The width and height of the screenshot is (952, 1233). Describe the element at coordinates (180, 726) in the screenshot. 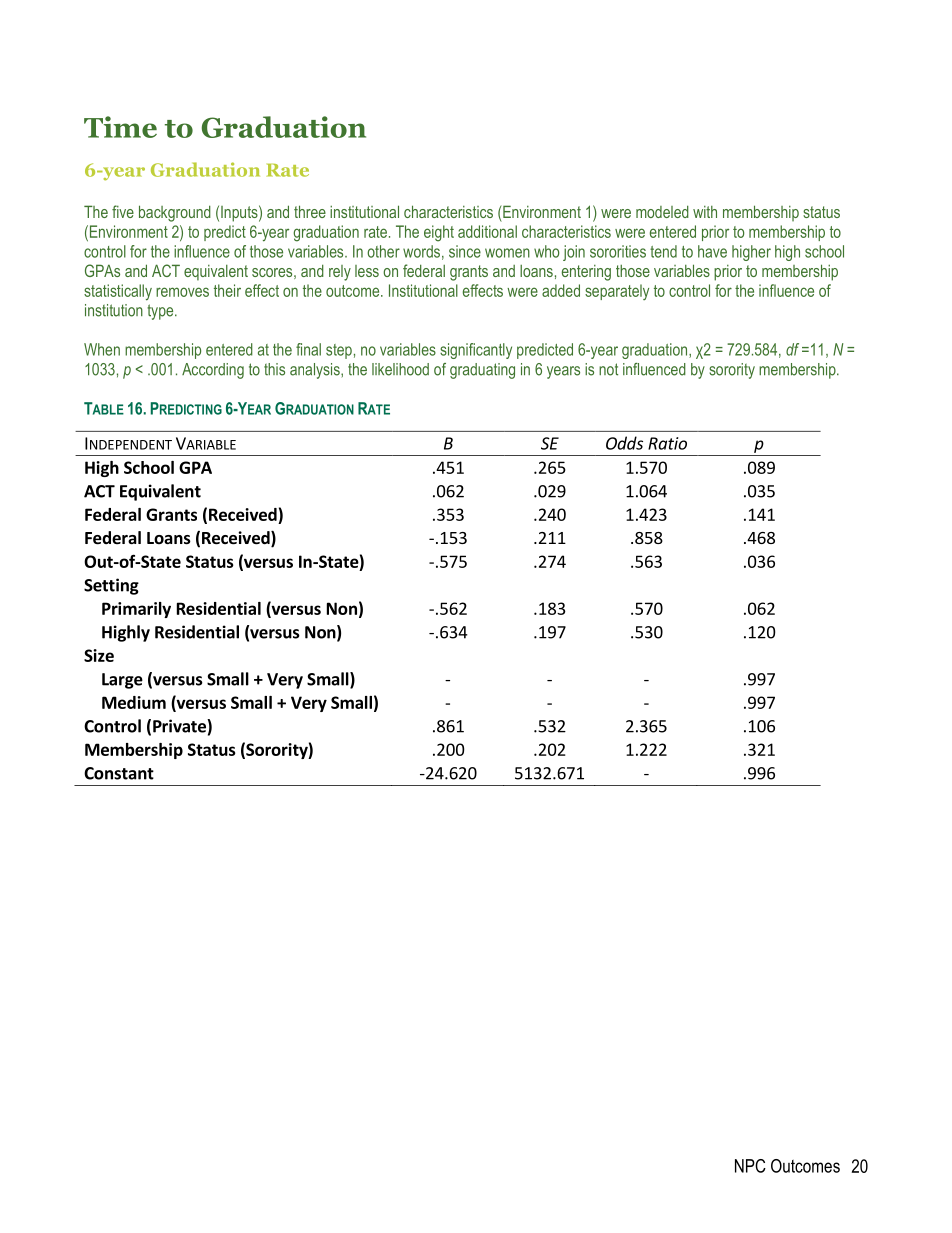

I see `Private` at that location.
